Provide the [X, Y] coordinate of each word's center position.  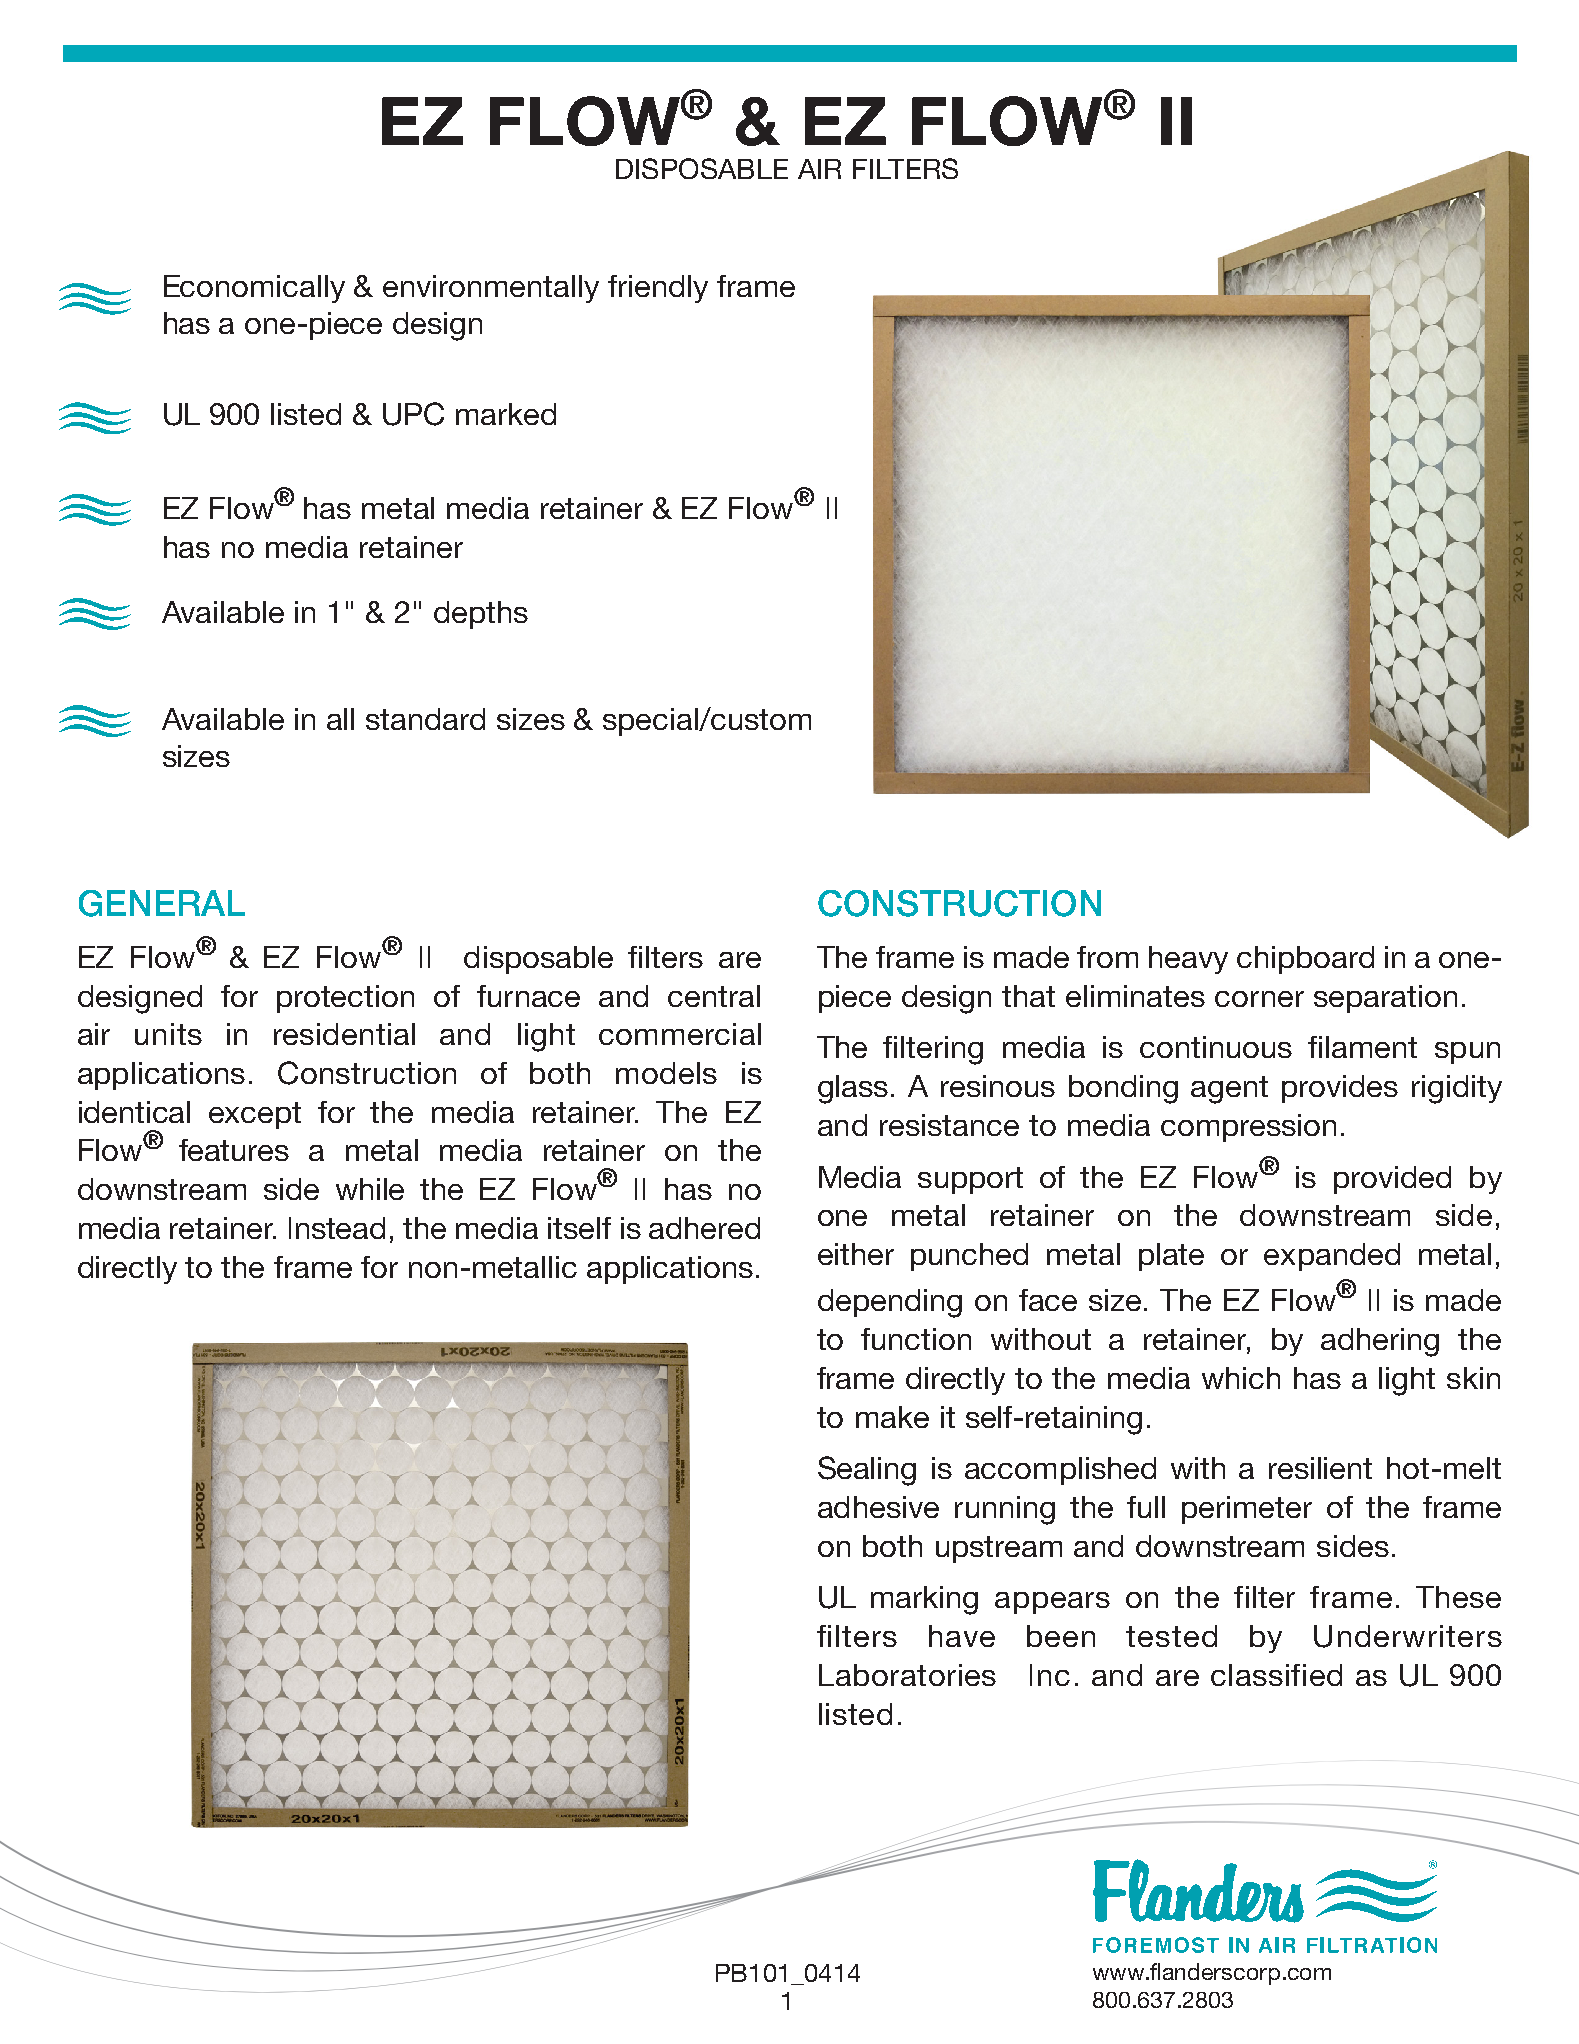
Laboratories [907, 1675]
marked [506, 414]
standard [425, 719]
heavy [1188, 960]
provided [1392, 1180]
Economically [254, 289]
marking [924, 1600]
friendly [658, 289]
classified [1276, 1675]
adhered [704, 1228]
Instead [337, 1228]
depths [481, 615]
